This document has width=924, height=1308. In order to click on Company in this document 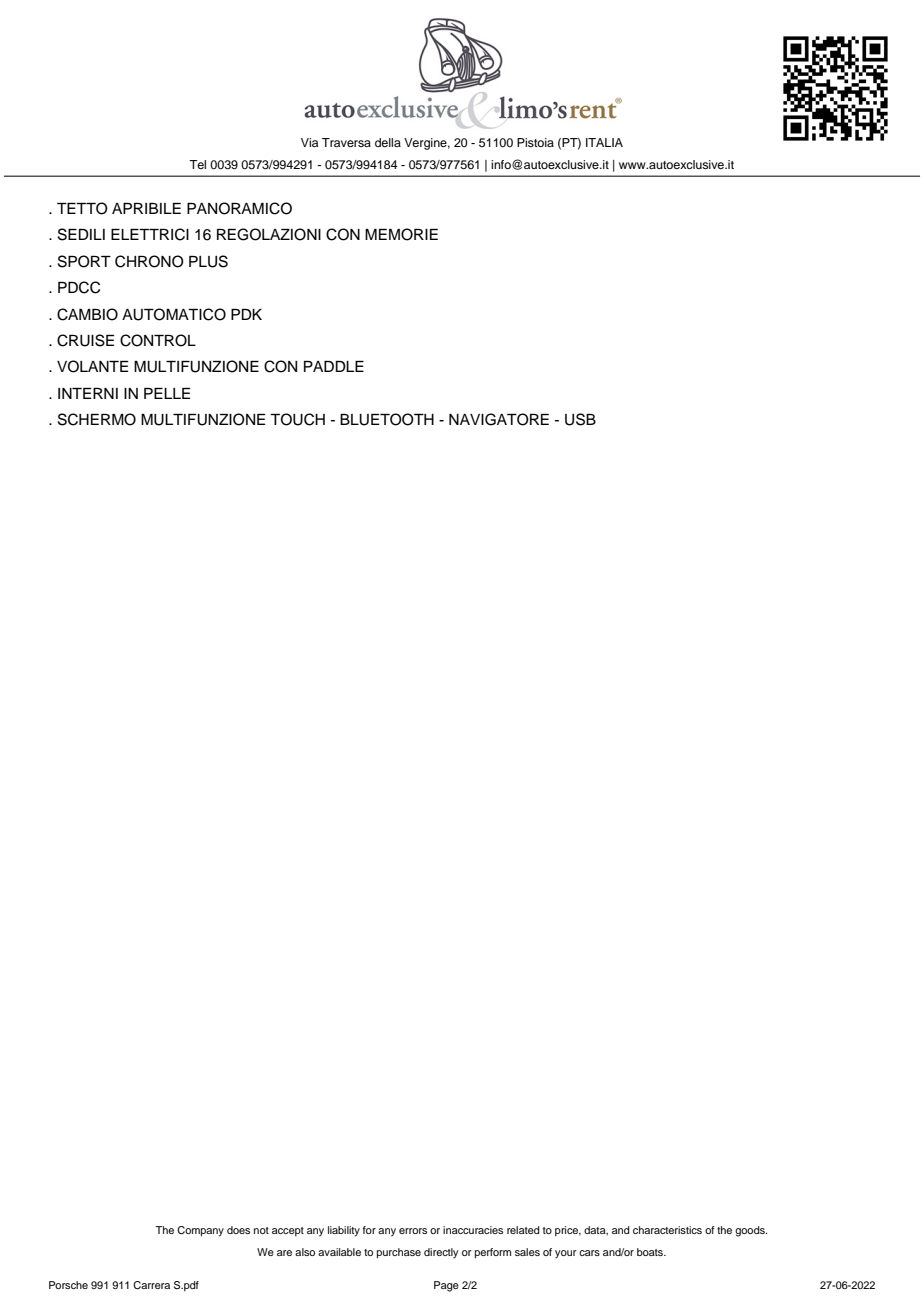, I will do `click(200, 1231)`.
